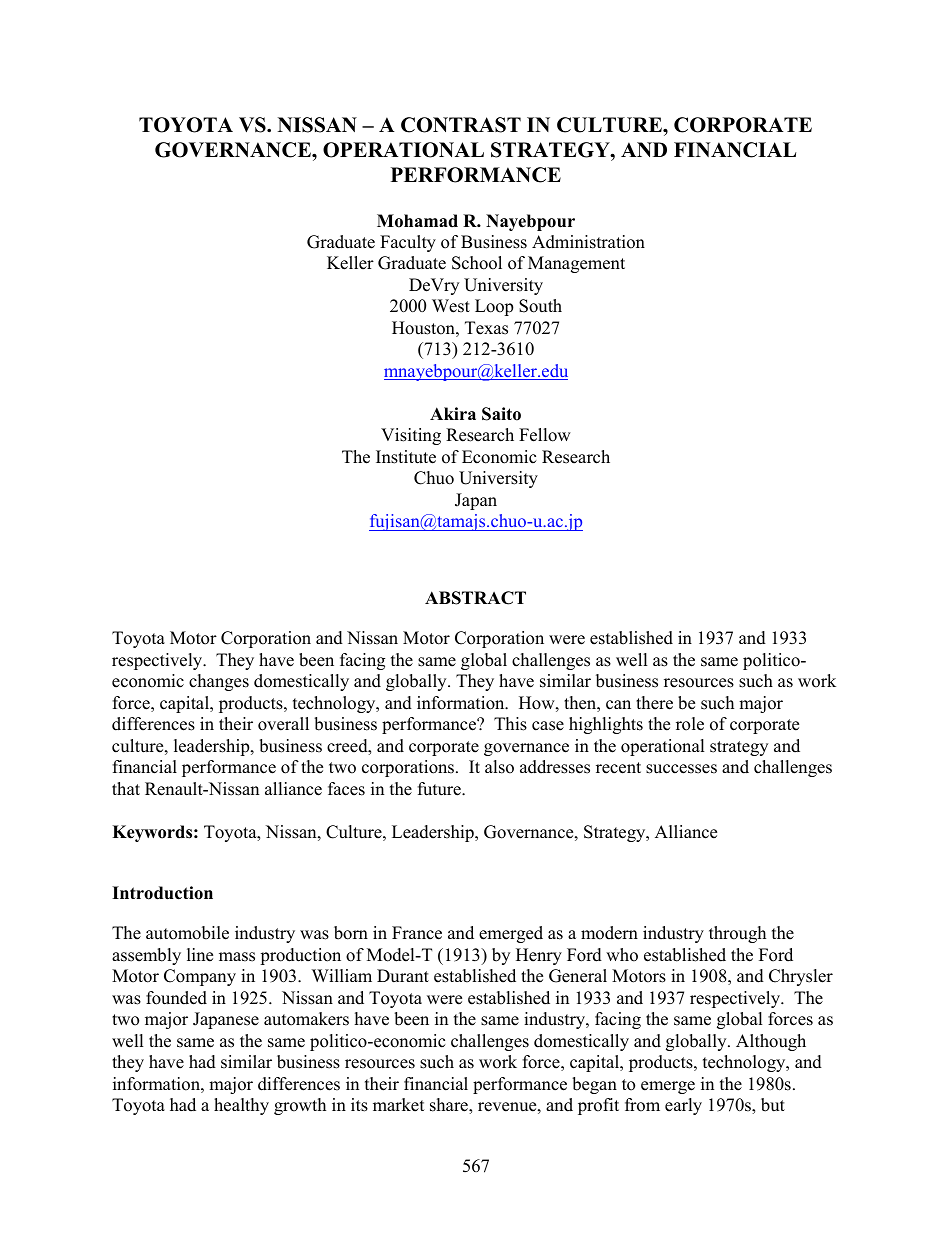 The width and height of the image is (952, 1233). Describe the element at coordinates (440, 789) in the image. I see `future` at that location.
